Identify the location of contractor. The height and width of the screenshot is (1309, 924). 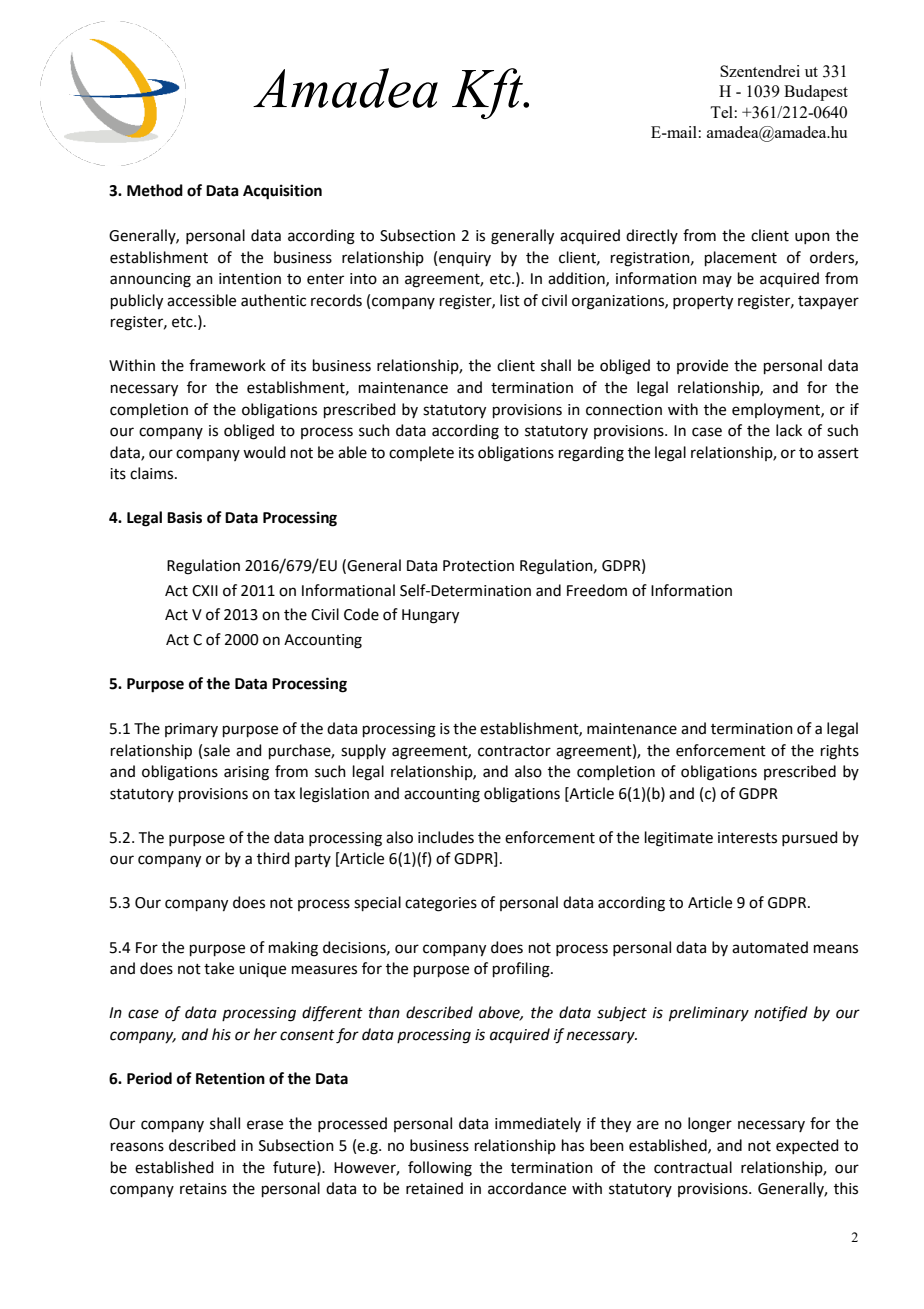
(514, 751).
